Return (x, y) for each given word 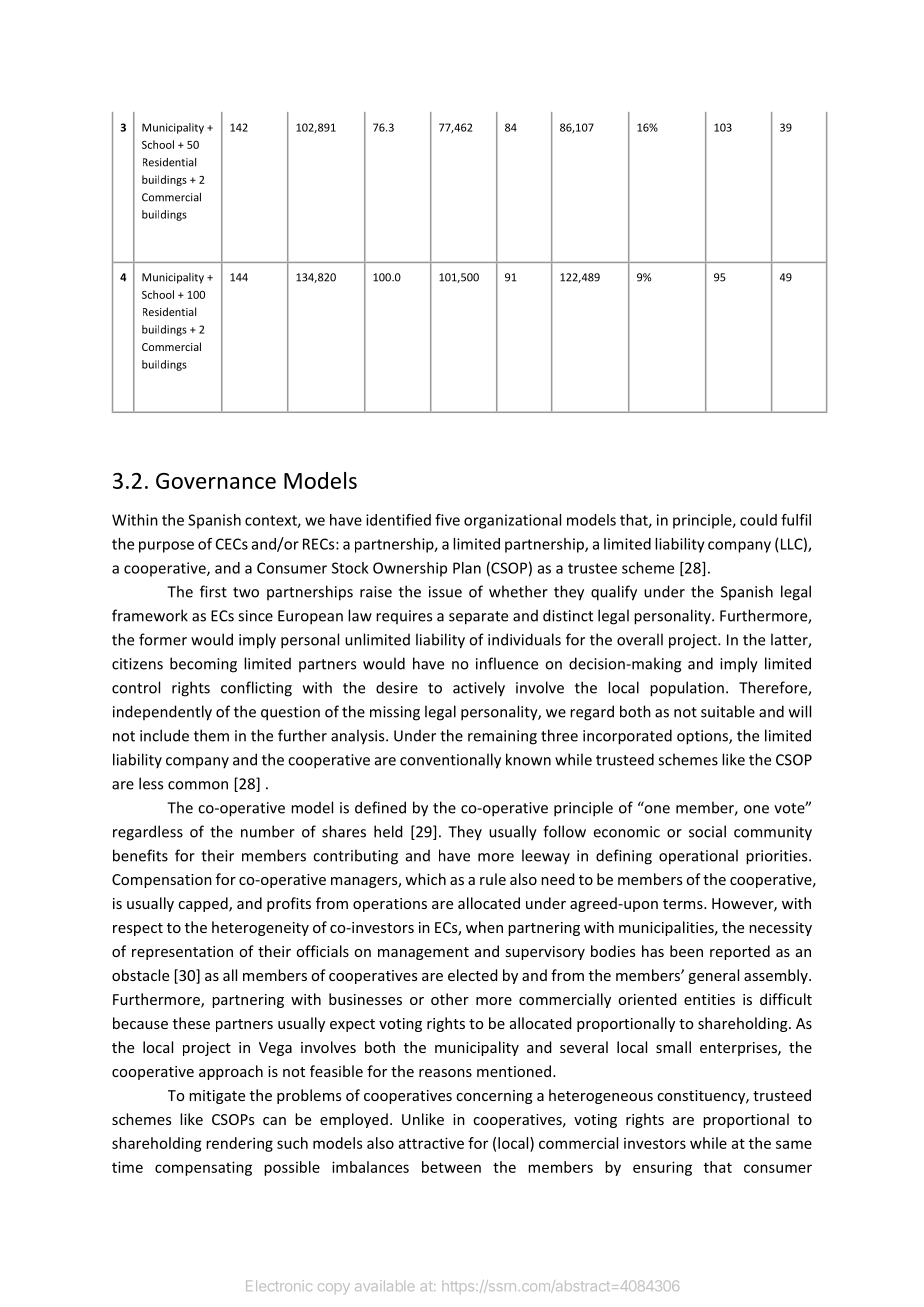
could (758, 520)
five (447, 520)
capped (204, 904)
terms (684, 904)
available (384, 1285)
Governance (216, 481)
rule (493, 879)
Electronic (279, 1285)
